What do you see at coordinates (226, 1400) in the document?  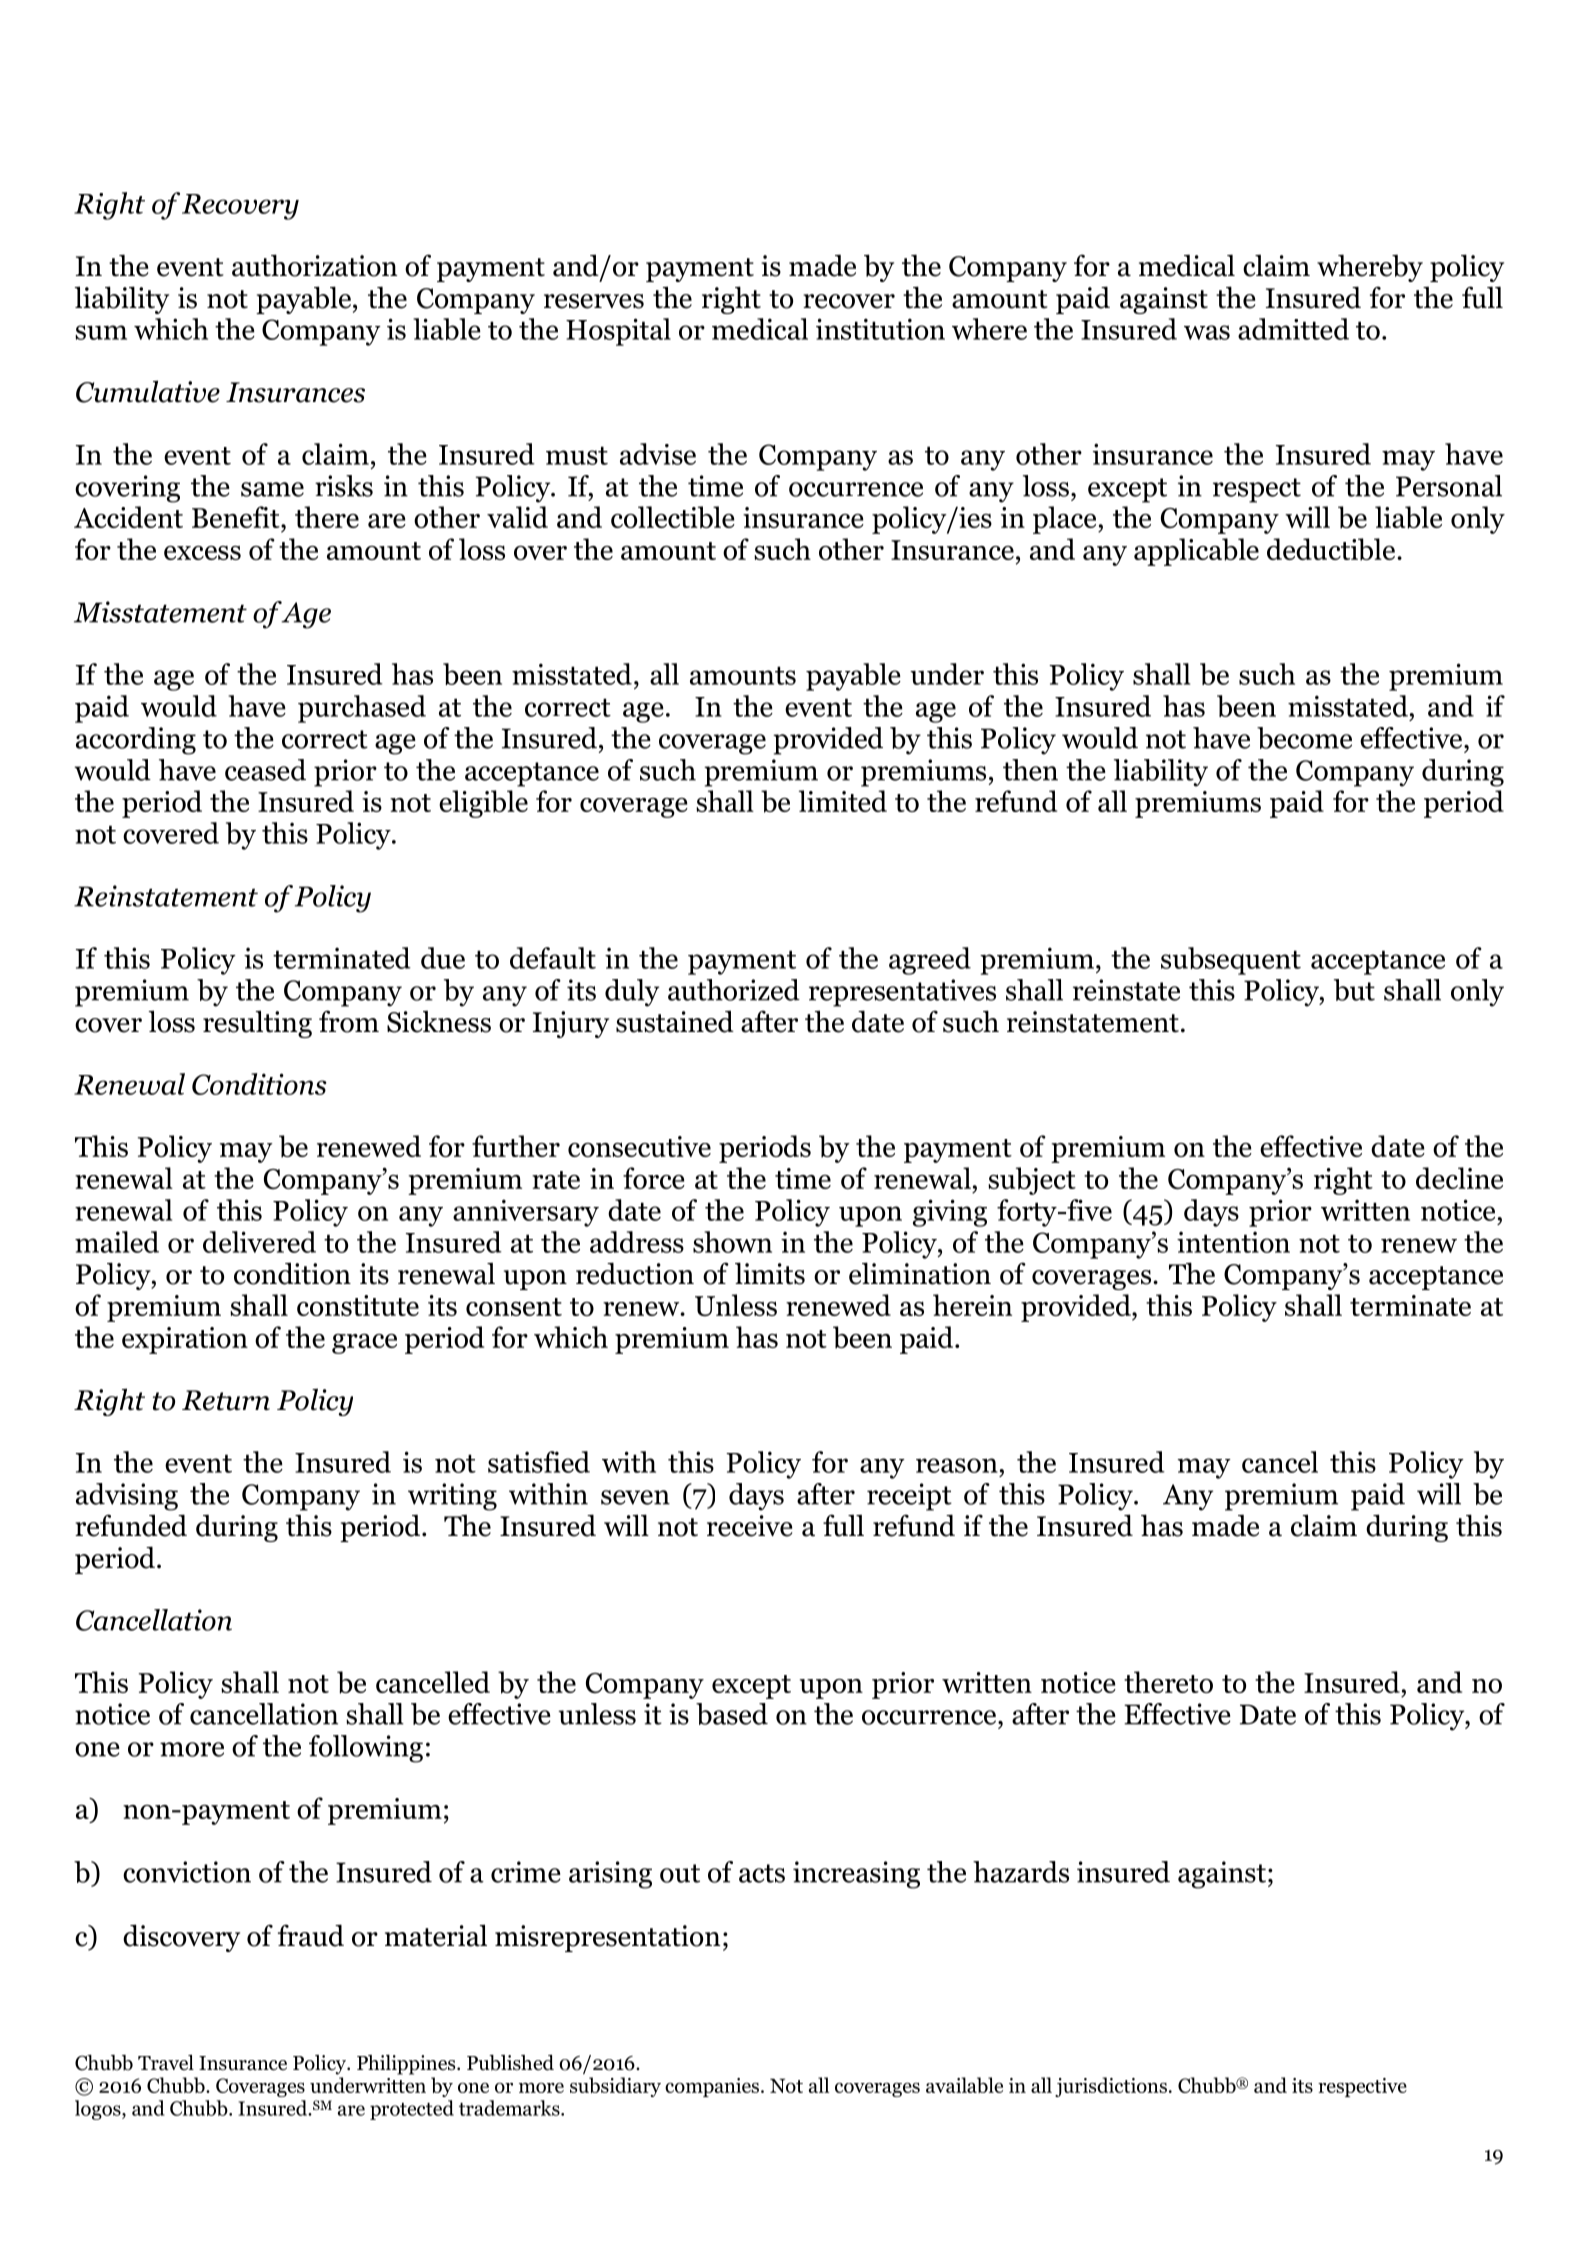 I see `Return` at bounding box center [226, 1400].
